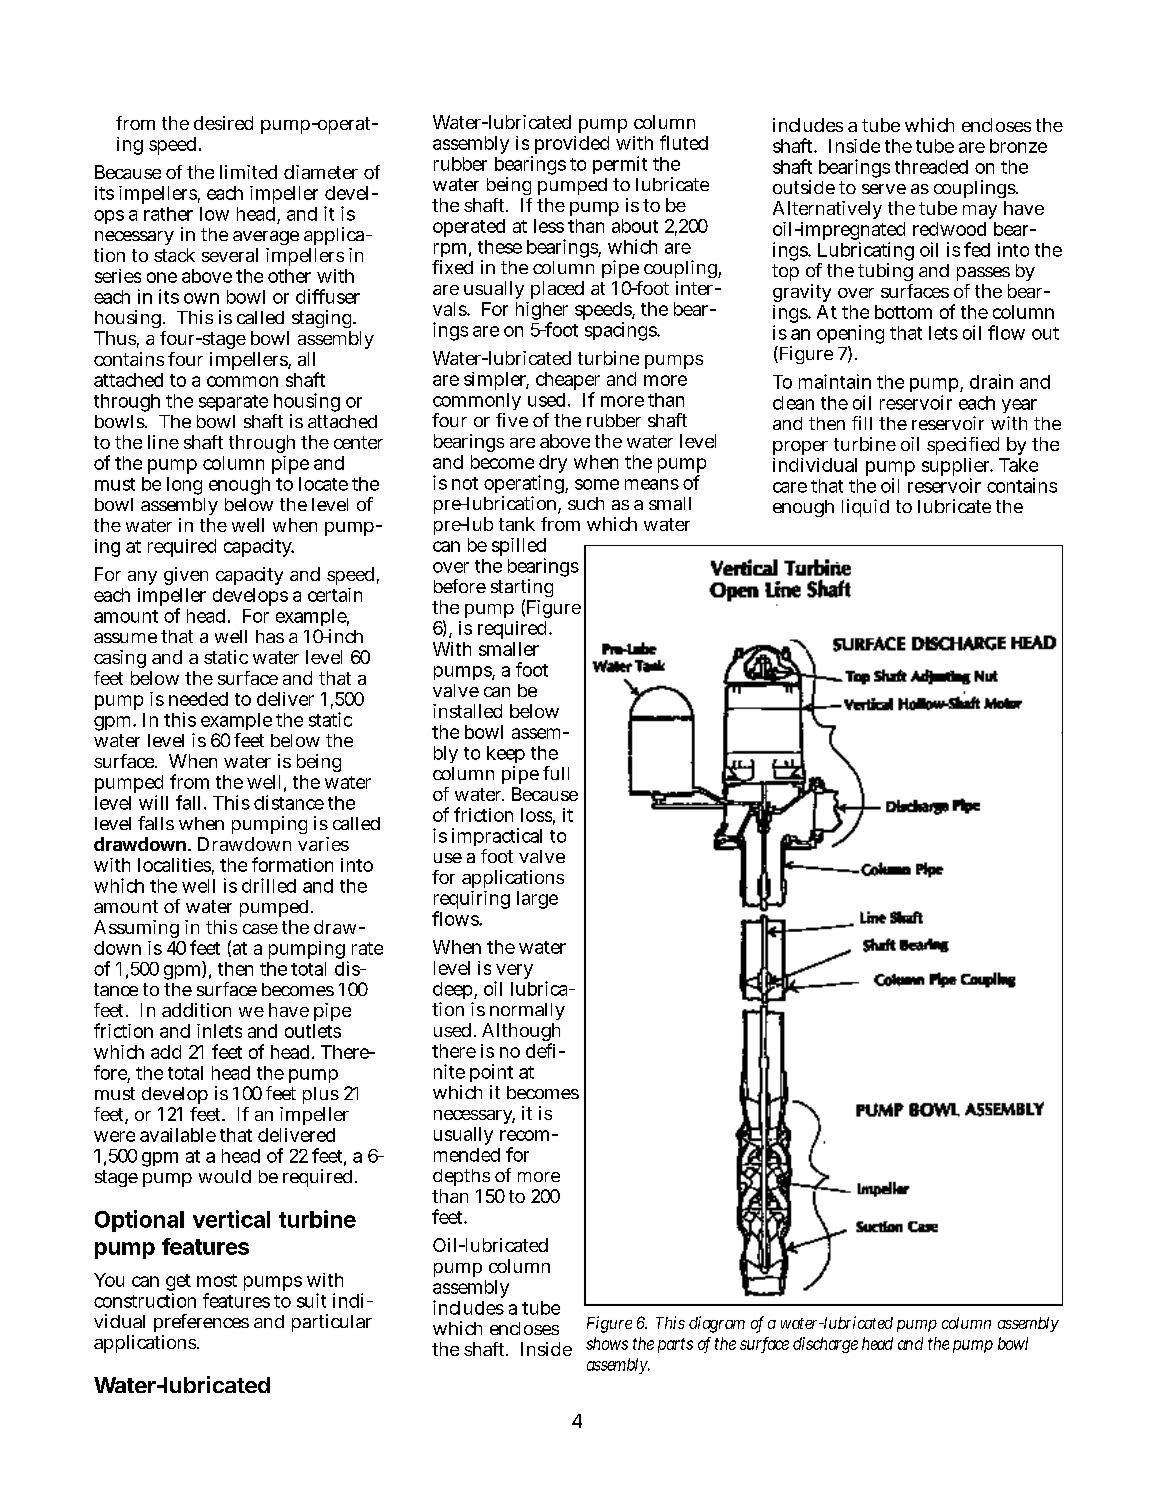  What do you see at coordinates (570, 146) in the screenshot?
I see `provided` at bounding box center [570, 146].
